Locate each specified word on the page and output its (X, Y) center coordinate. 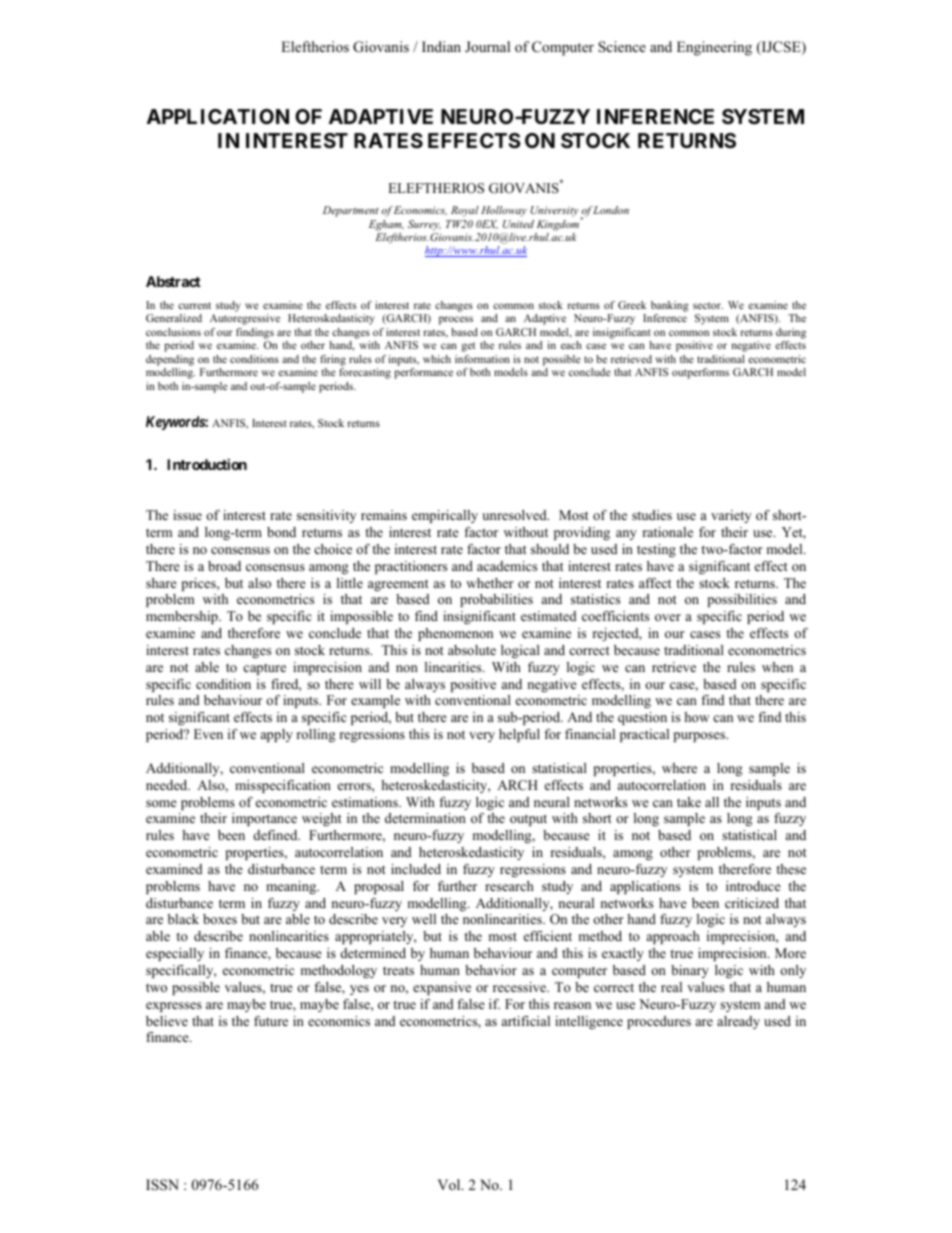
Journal (487, 46)
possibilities (742, 600)
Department (351, 211)
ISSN (162, 1185)
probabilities (496, 600)
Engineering (714, 48)
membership (183, 617)
